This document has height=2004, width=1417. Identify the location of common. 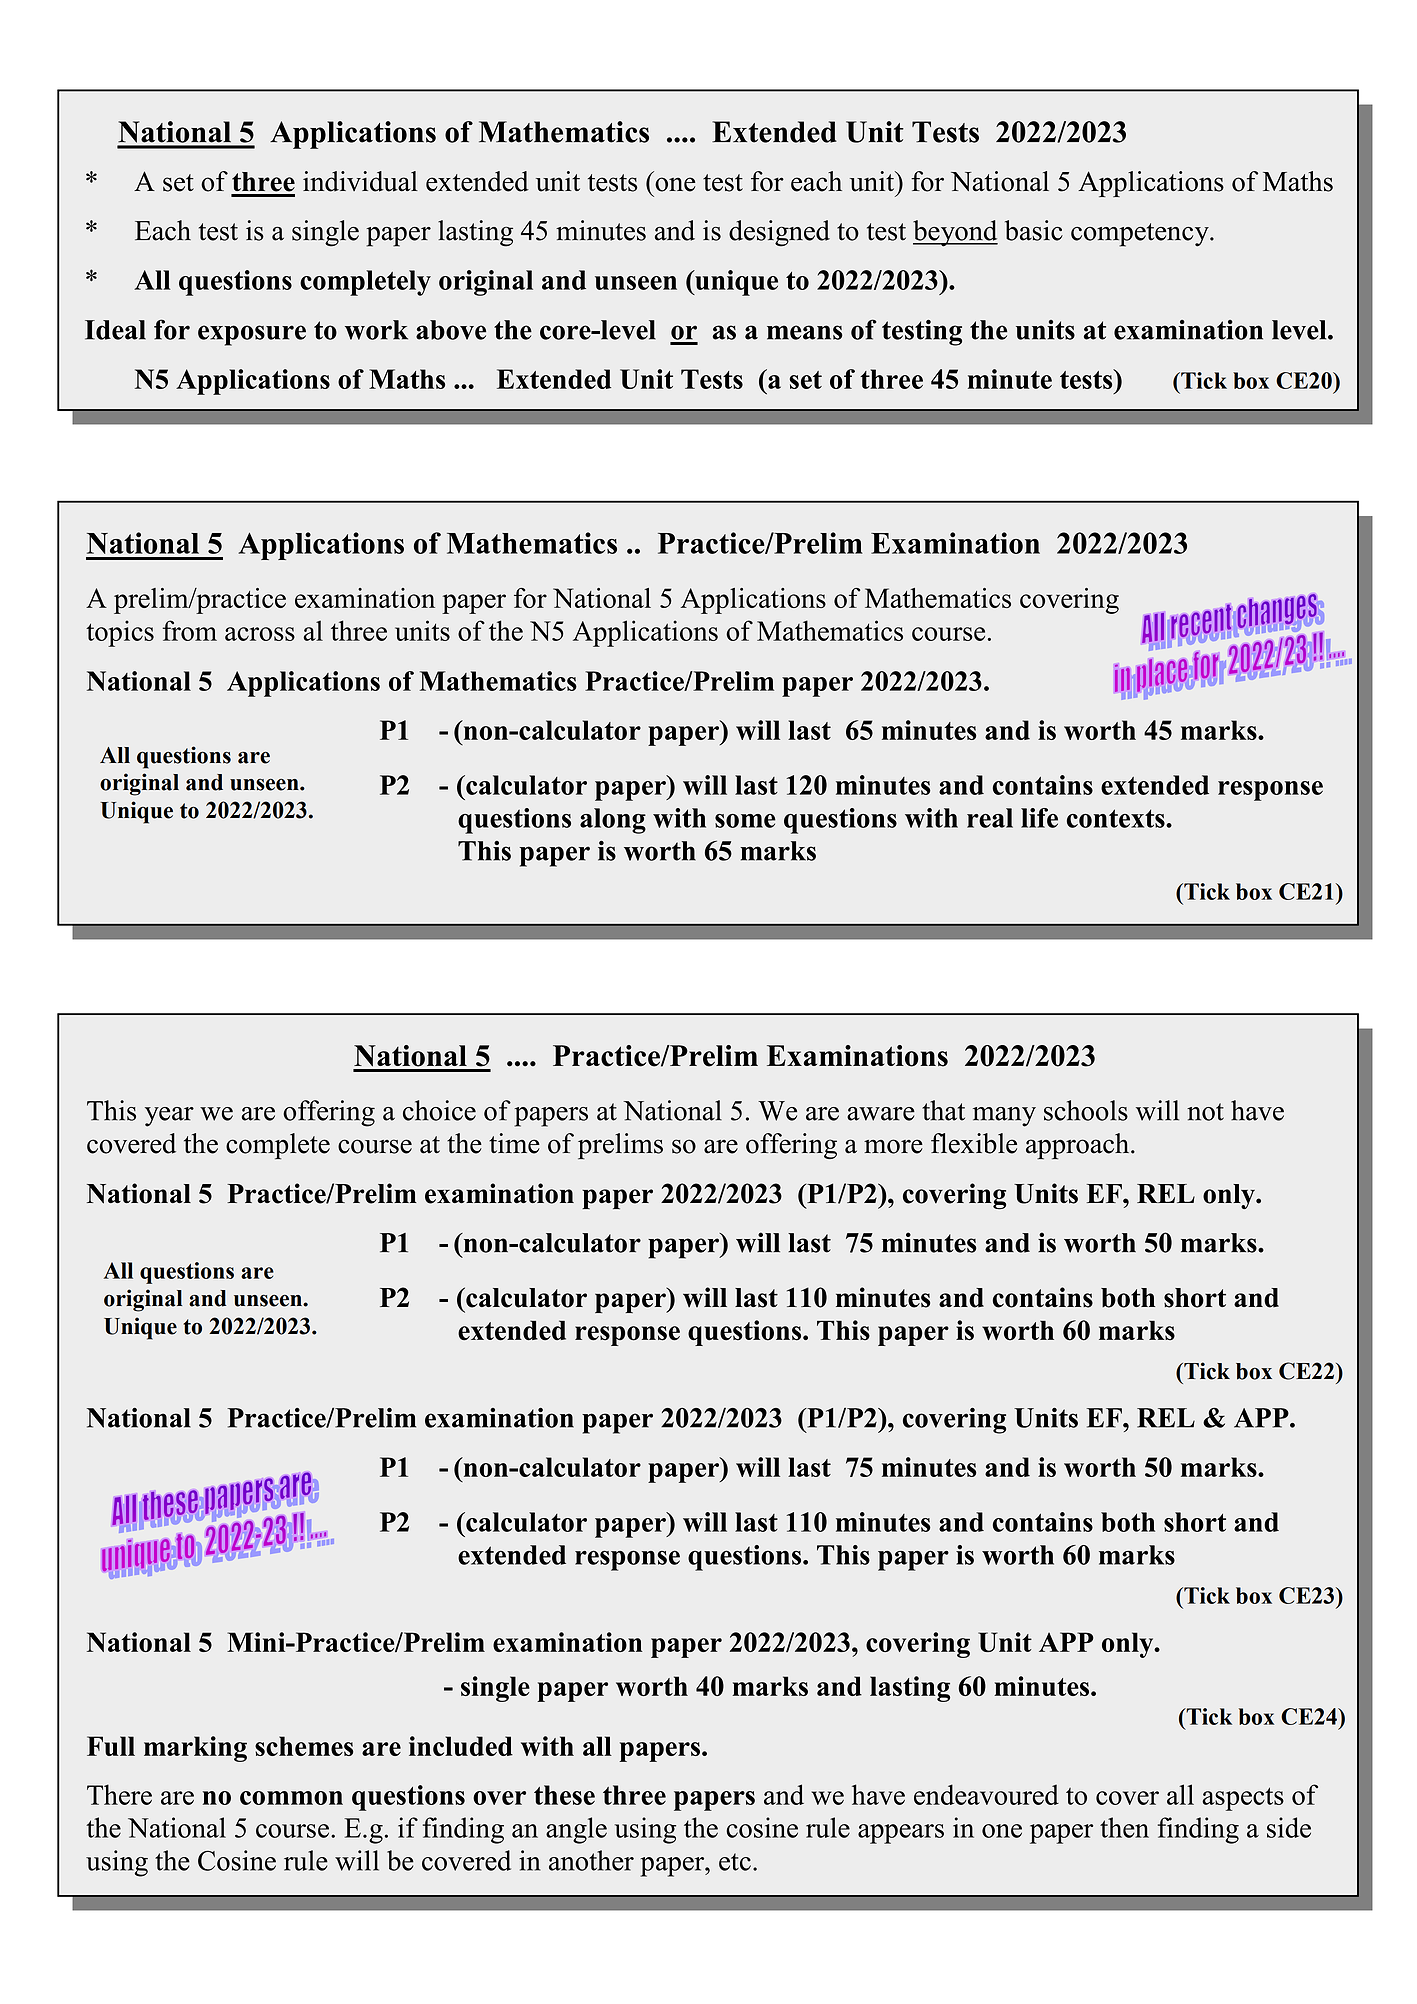
(291, 1798).
